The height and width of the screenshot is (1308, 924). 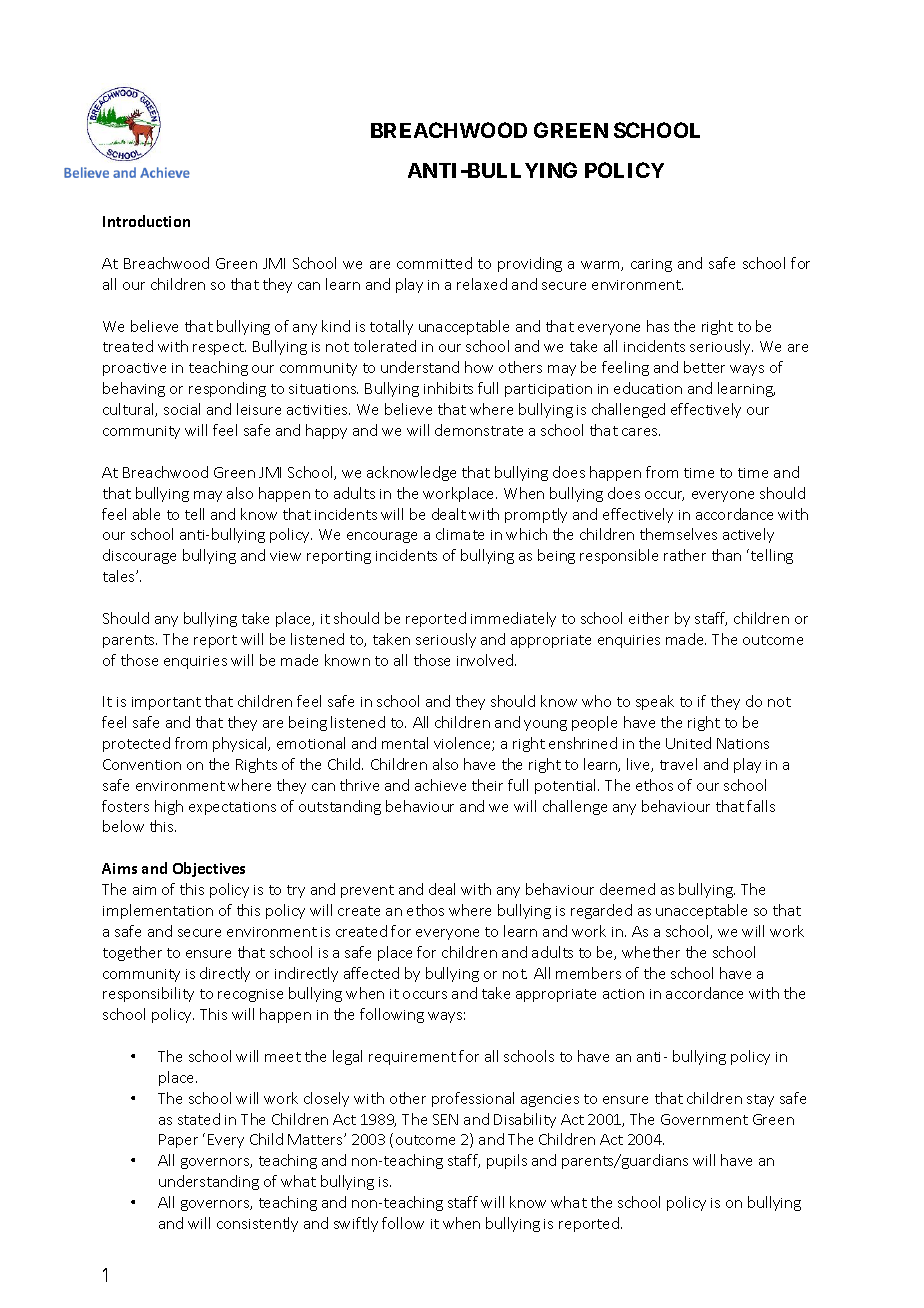 I want to click on committed, so click(x=434, y=263).
